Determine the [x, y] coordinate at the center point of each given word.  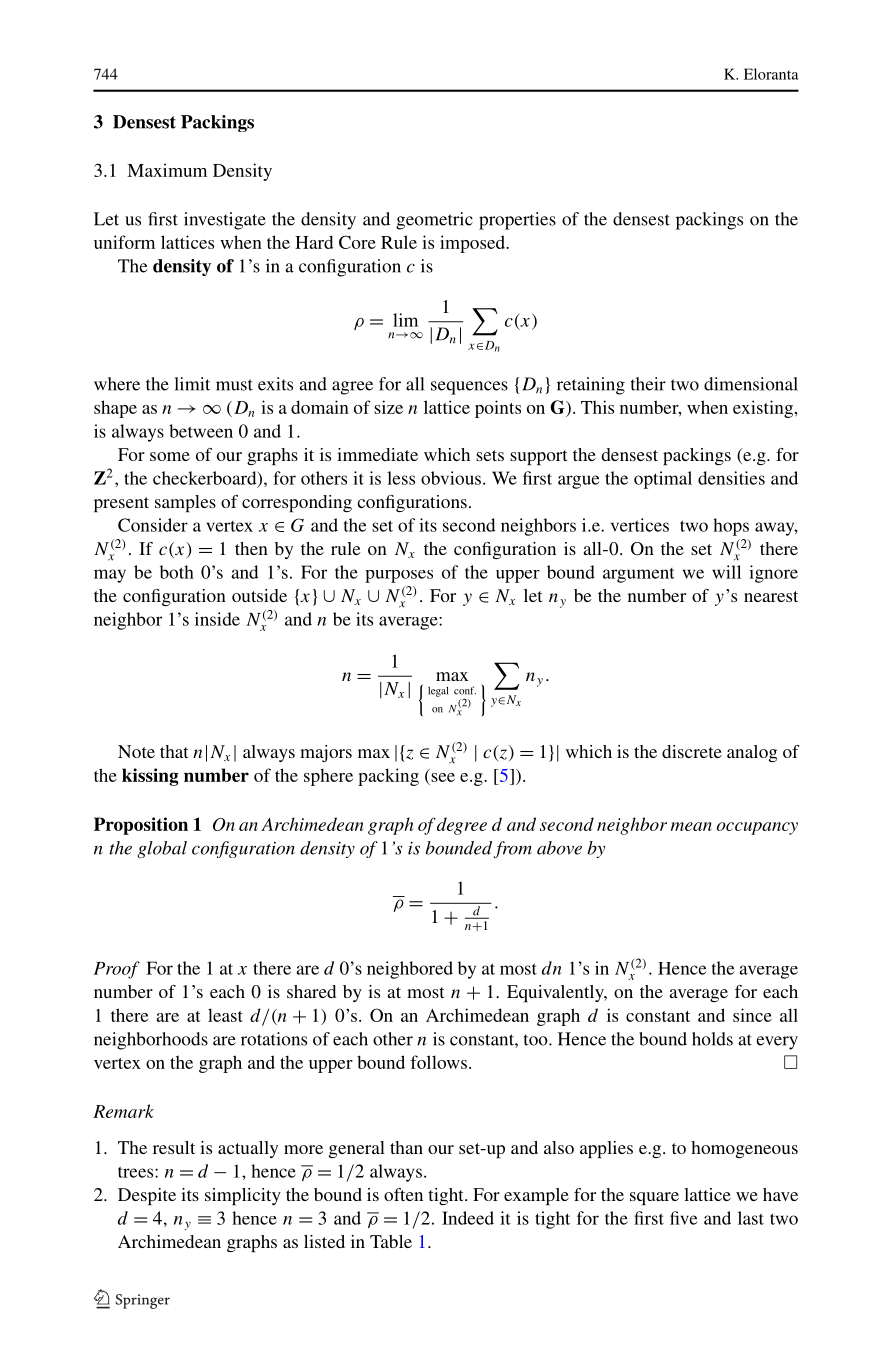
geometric [434, 221]
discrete [692, 751]
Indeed [468, 1218]
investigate [225, 221]
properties [517, 221]
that [174, 751]
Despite [147, 1196]
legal [438, 691]
